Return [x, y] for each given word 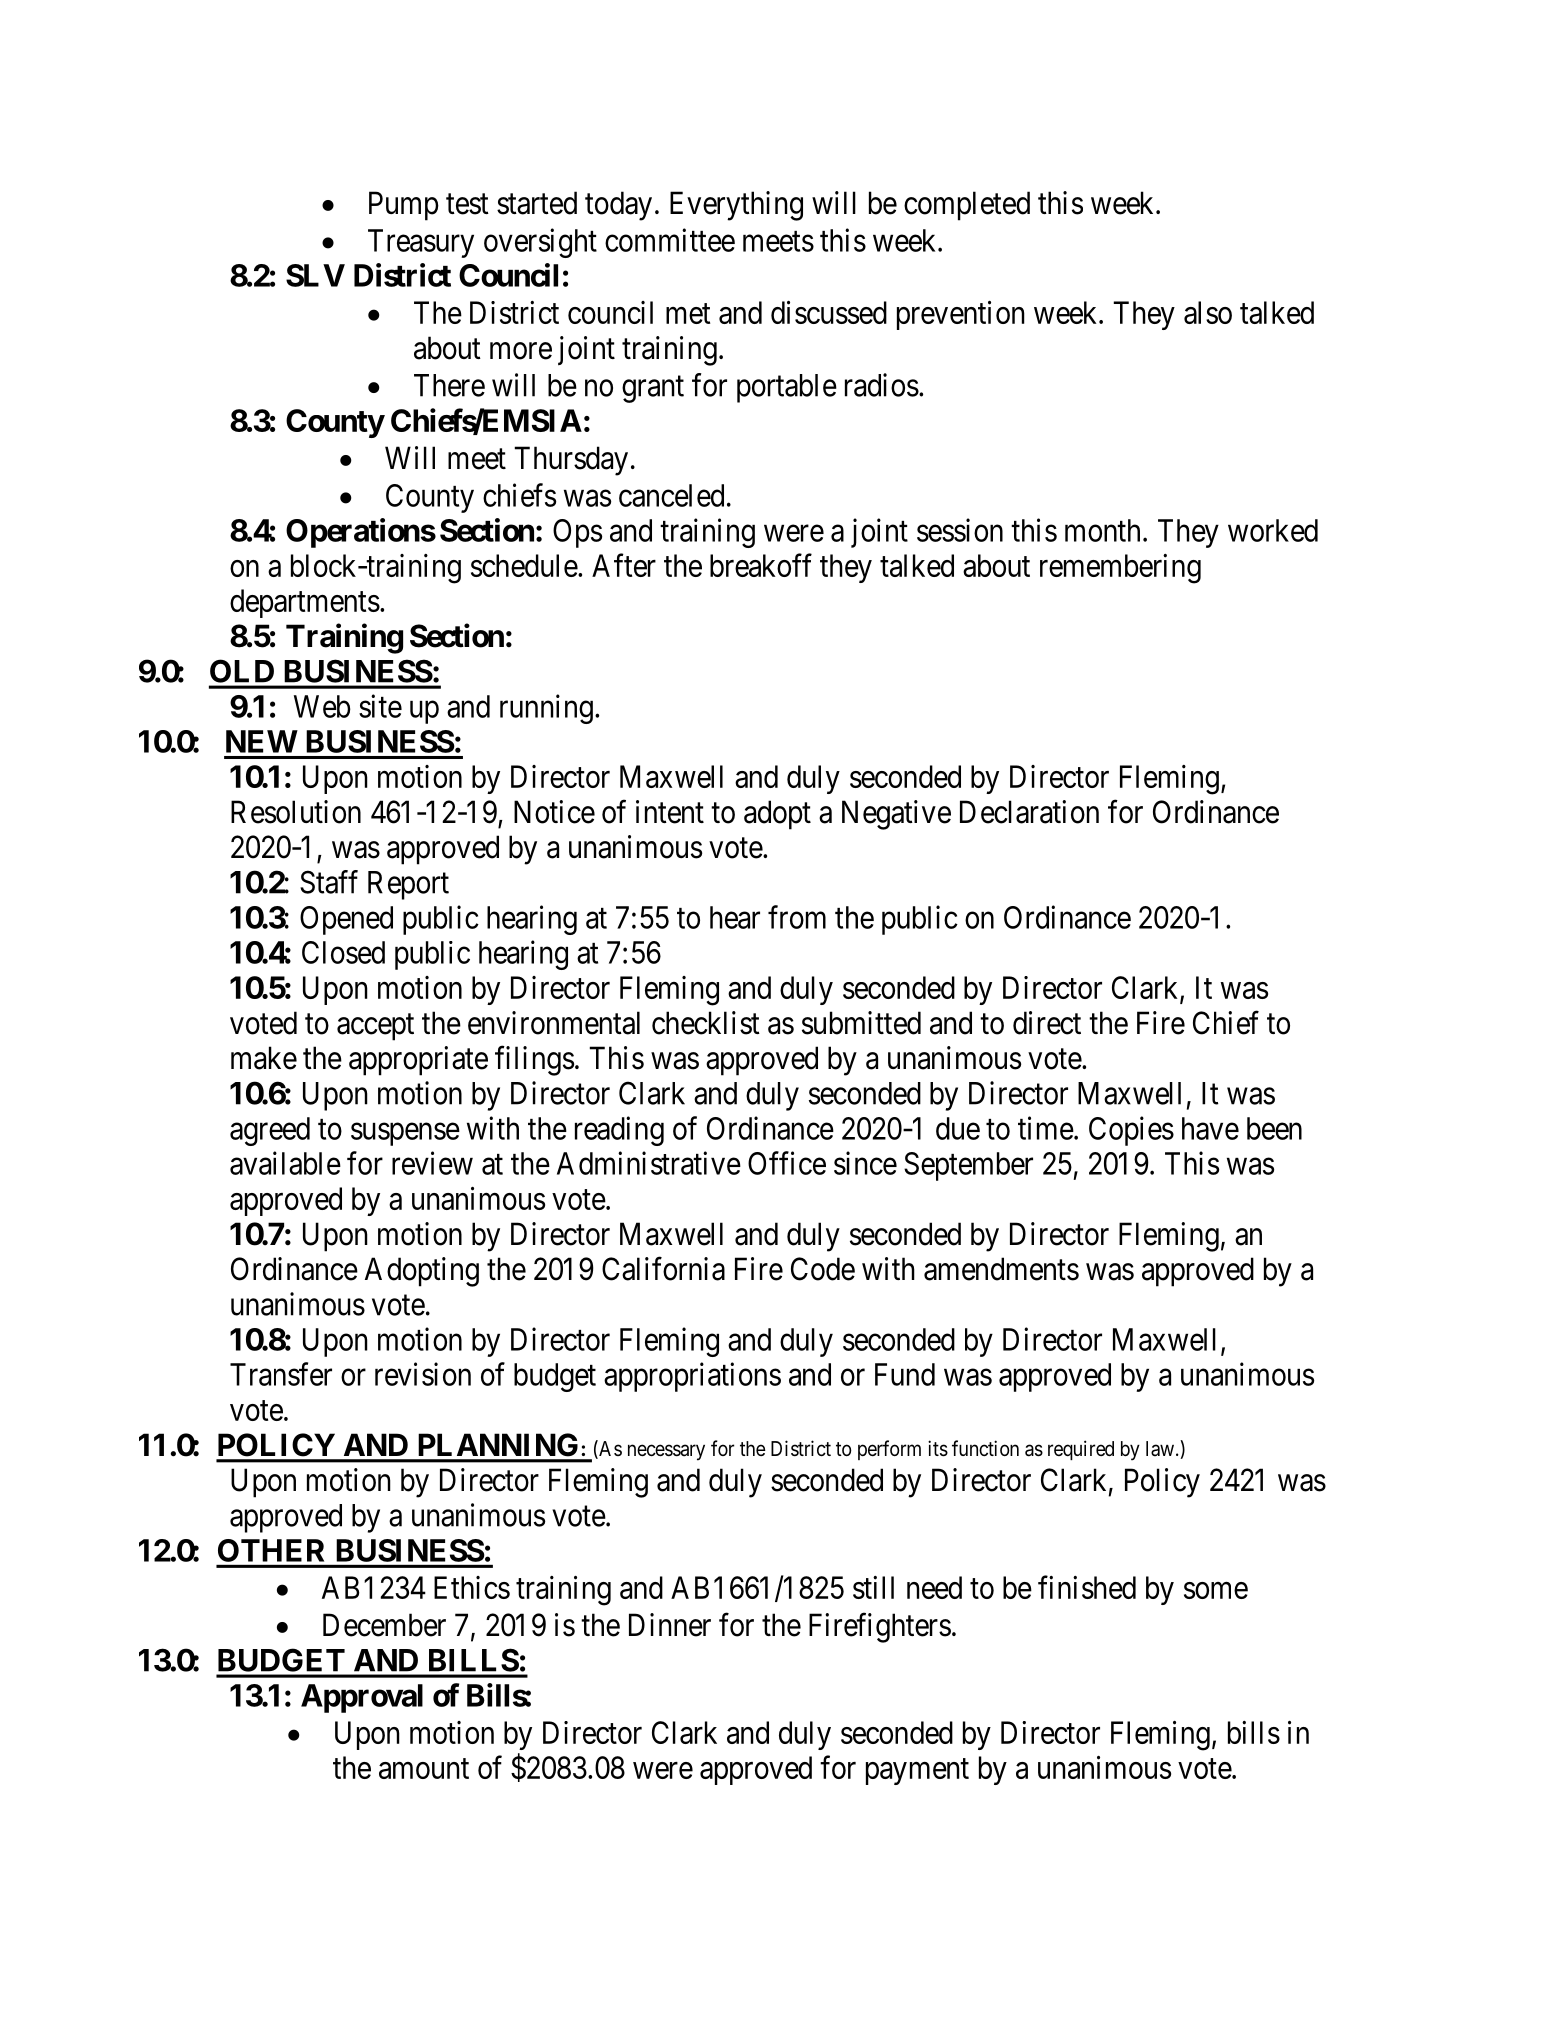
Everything [736, 206]
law [1161, 1449]
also [1208, 312]
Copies [1131, 1131]
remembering [1120, 569]
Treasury [421, 243]
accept [375, 1027]
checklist [706, 1023]
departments [305, 603]
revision [423, 1374]
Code [823, 1269]
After [624, 565]
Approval [362, 1698]
